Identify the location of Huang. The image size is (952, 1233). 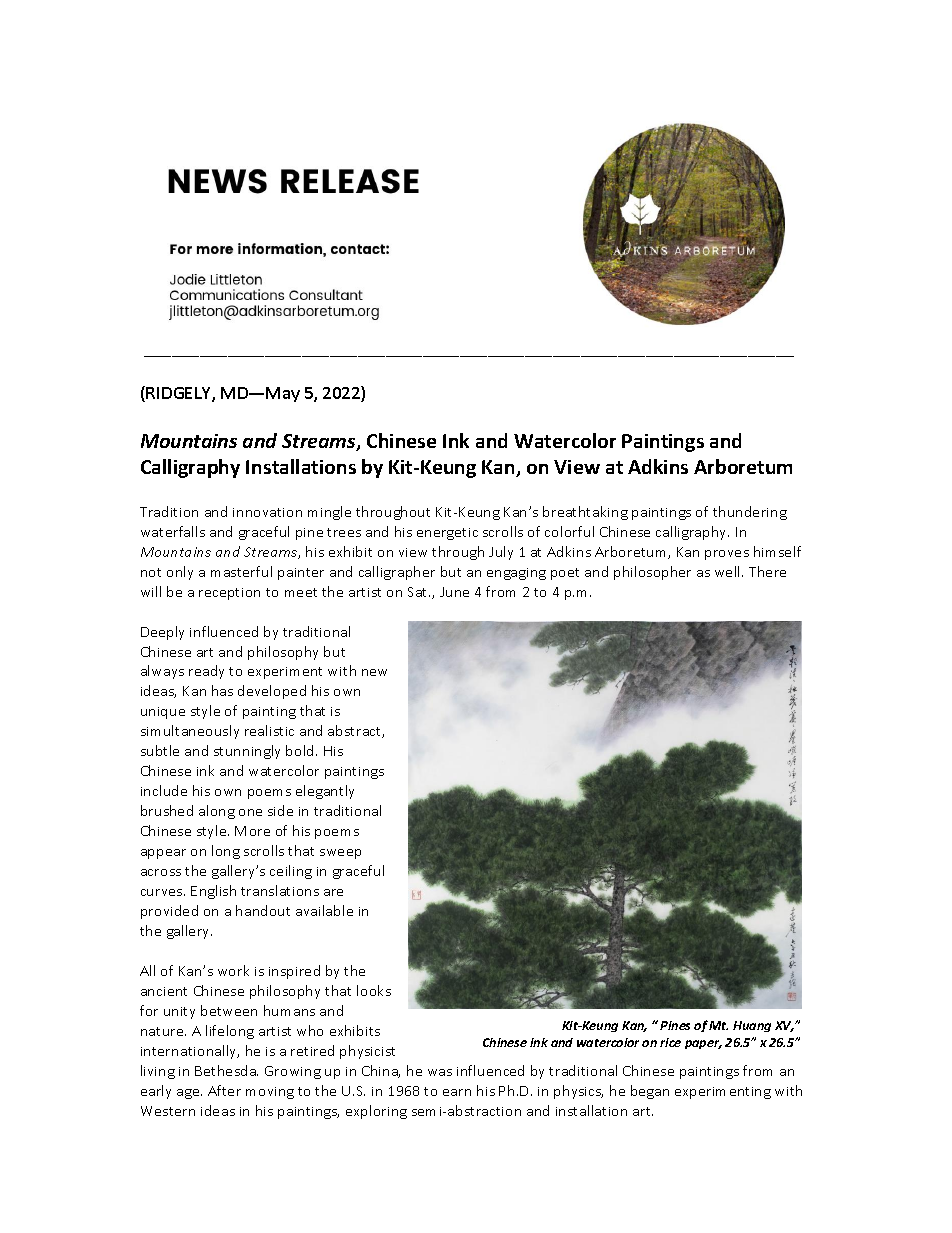
(752, 1026).
